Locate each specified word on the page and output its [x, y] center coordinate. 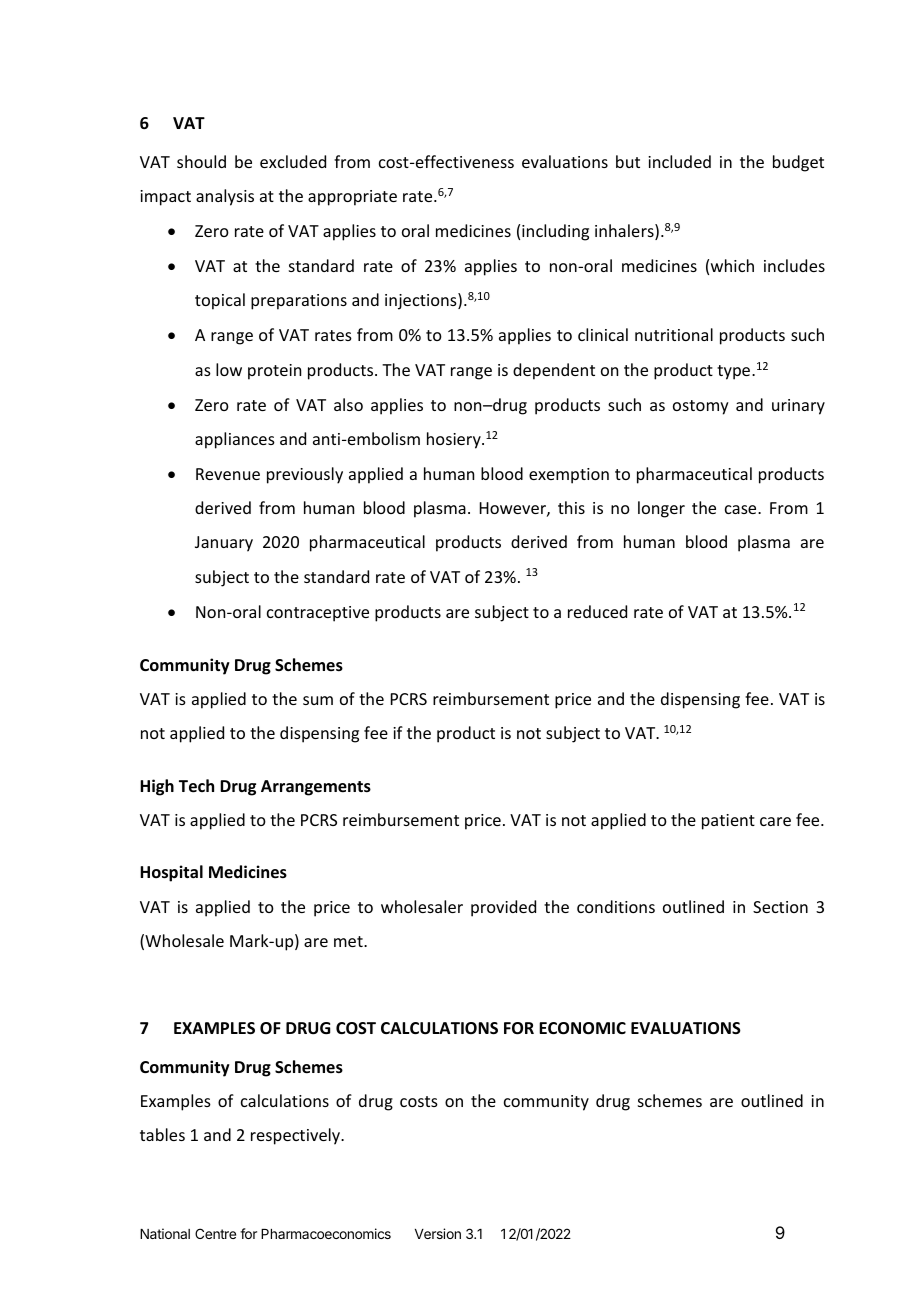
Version [438, 1233]
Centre [215, 1233]
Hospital [171, 873]
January [224, 544]
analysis [225, 197]
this [571, 507]
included [679, 161]
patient [728, 822]
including [555, 232]
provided [503, 908]
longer [661, 509]
